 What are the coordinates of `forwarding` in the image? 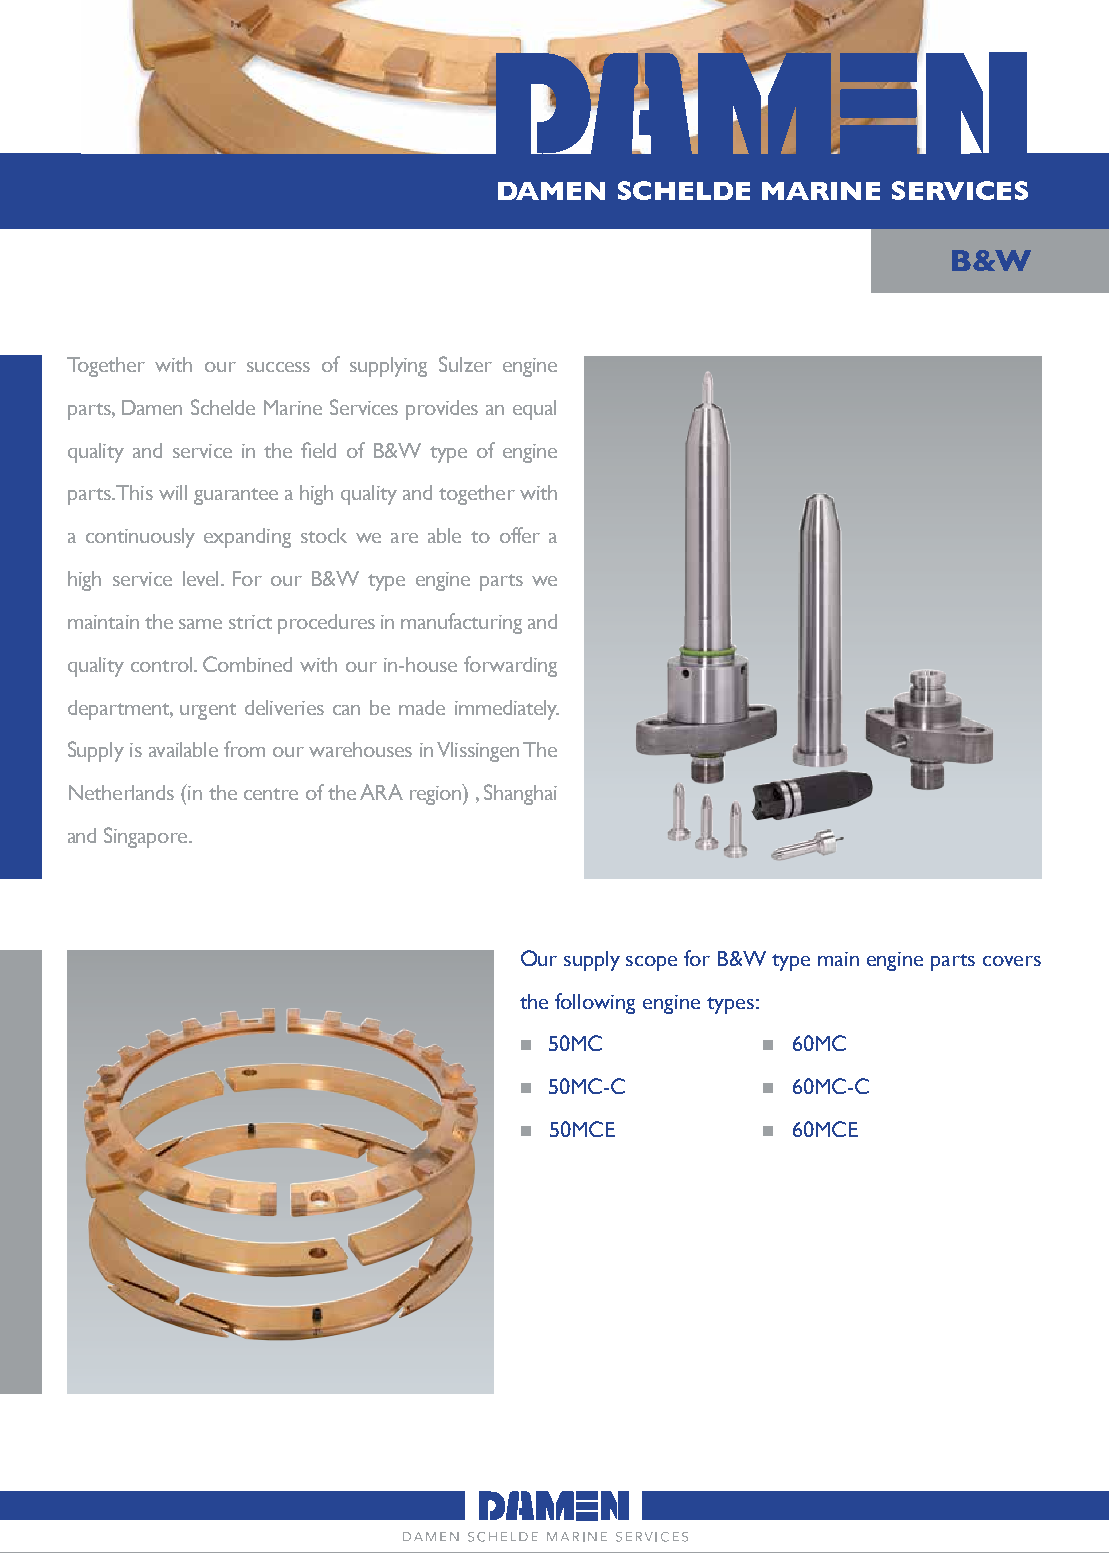 It's located at (510, 666).
